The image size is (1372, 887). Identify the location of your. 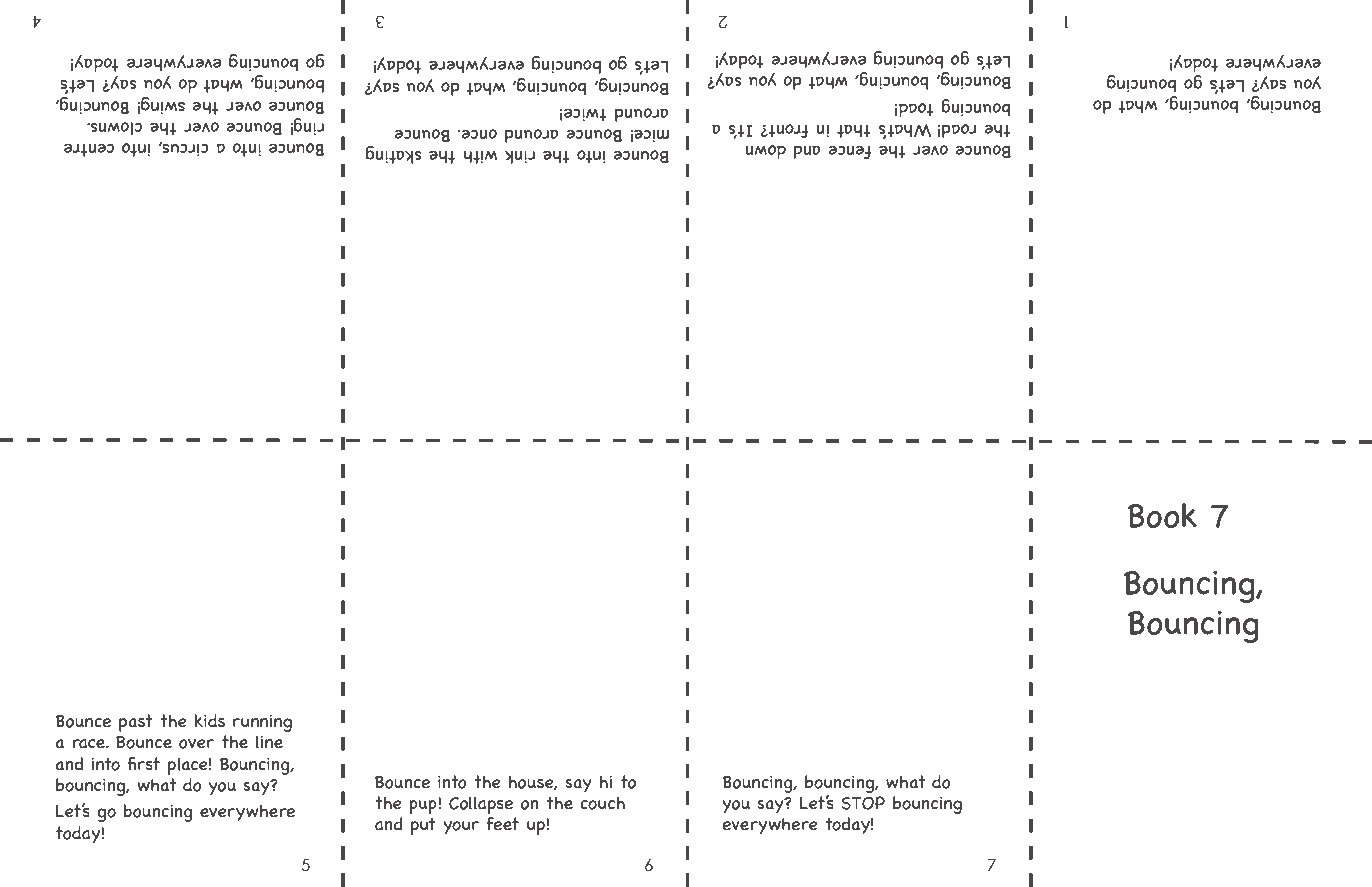
(461, 827).
